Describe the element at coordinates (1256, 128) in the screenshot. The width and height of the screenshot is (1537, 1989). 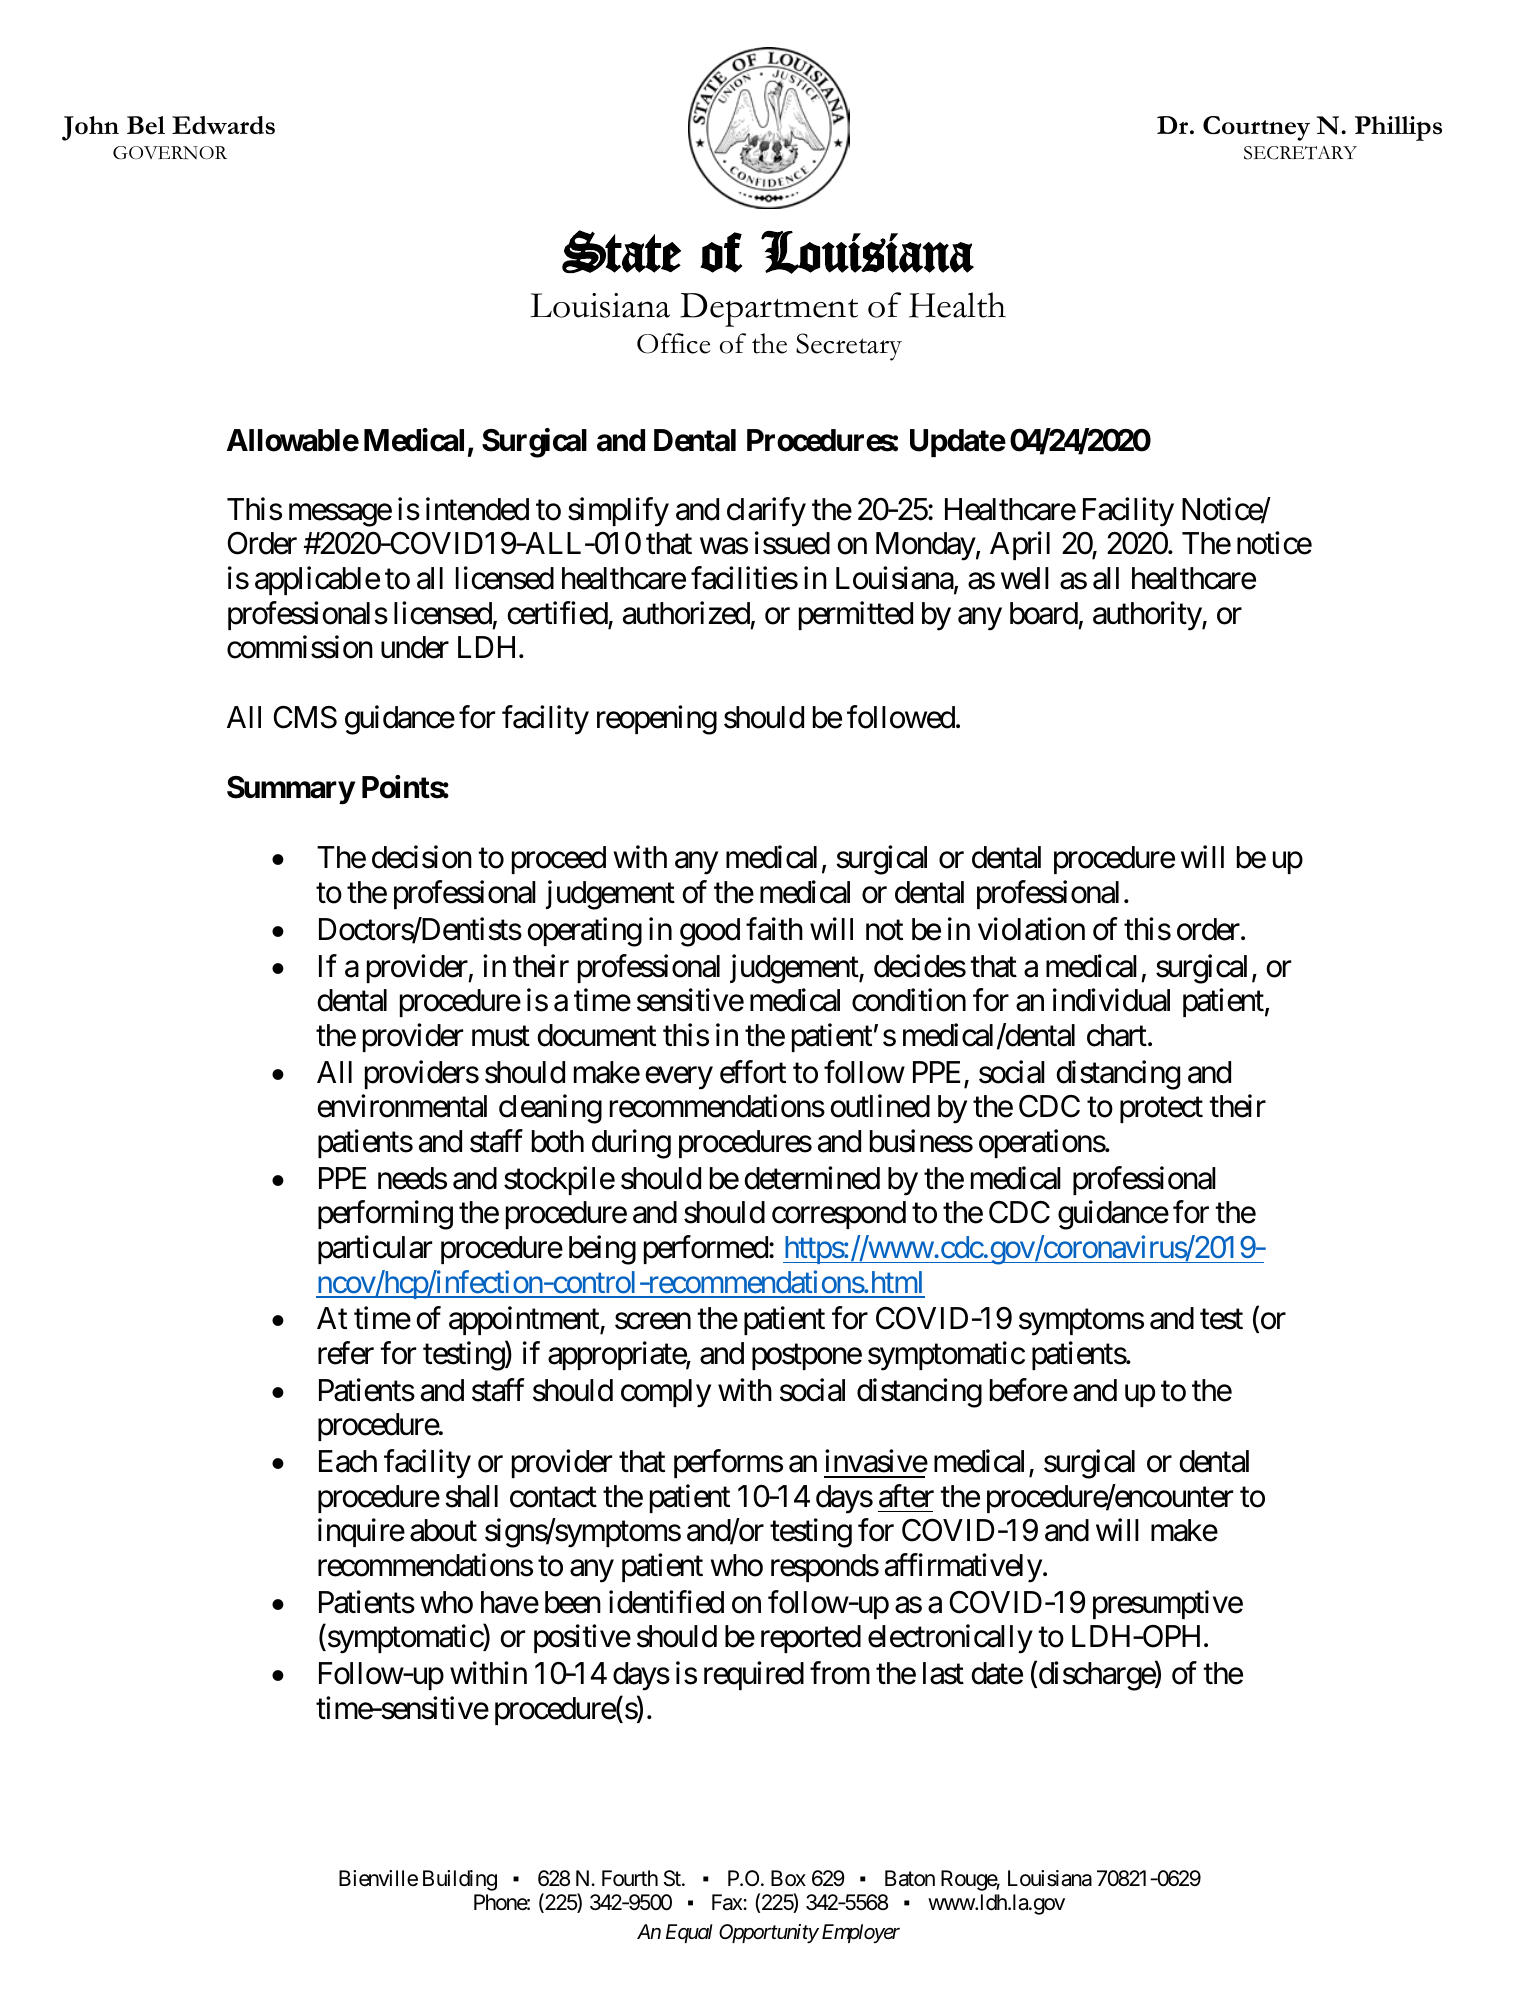
I see `Courtney` at that location.
